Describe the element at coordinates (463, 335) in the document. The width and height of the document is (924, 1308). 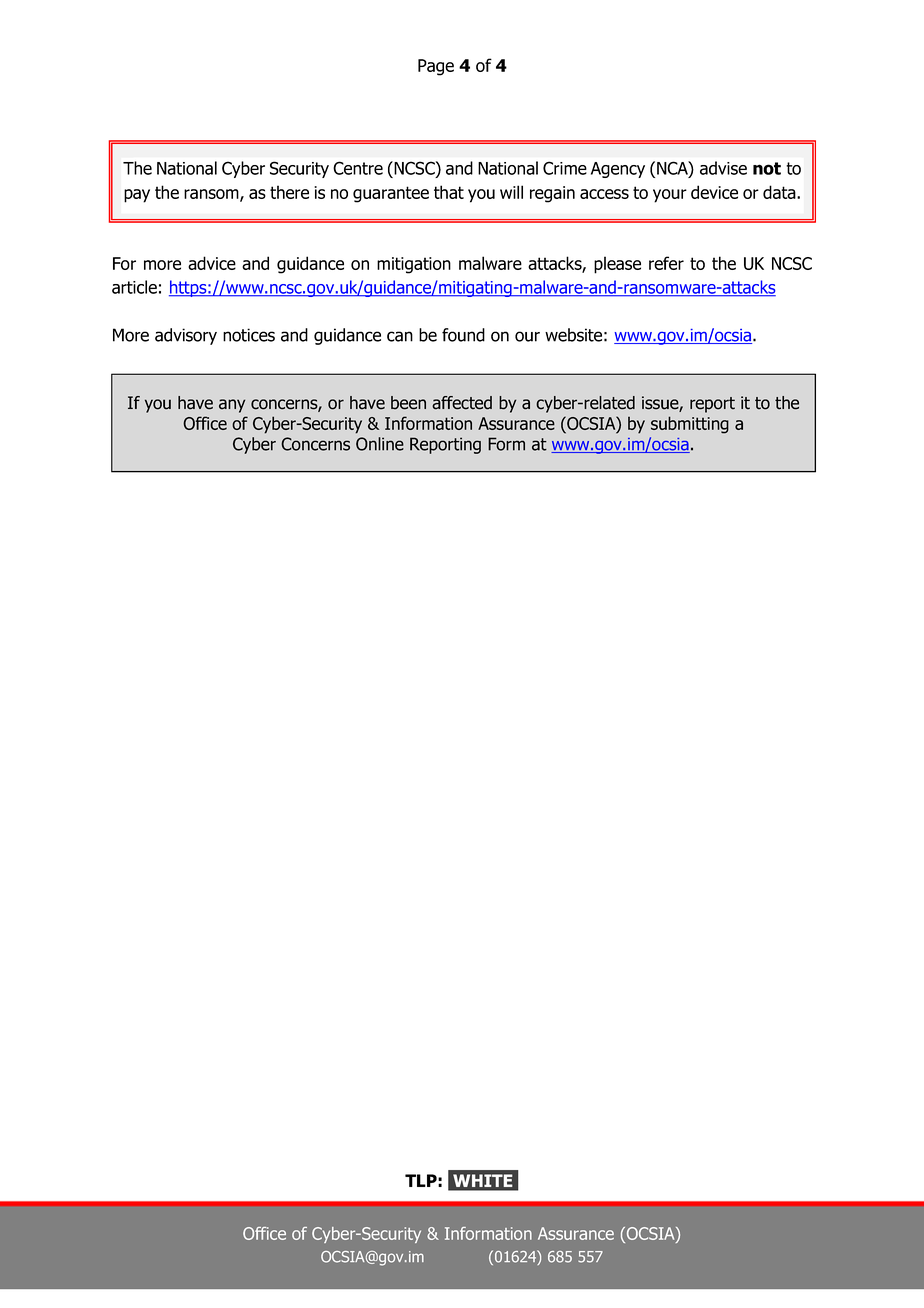
I see `found` at that location.
